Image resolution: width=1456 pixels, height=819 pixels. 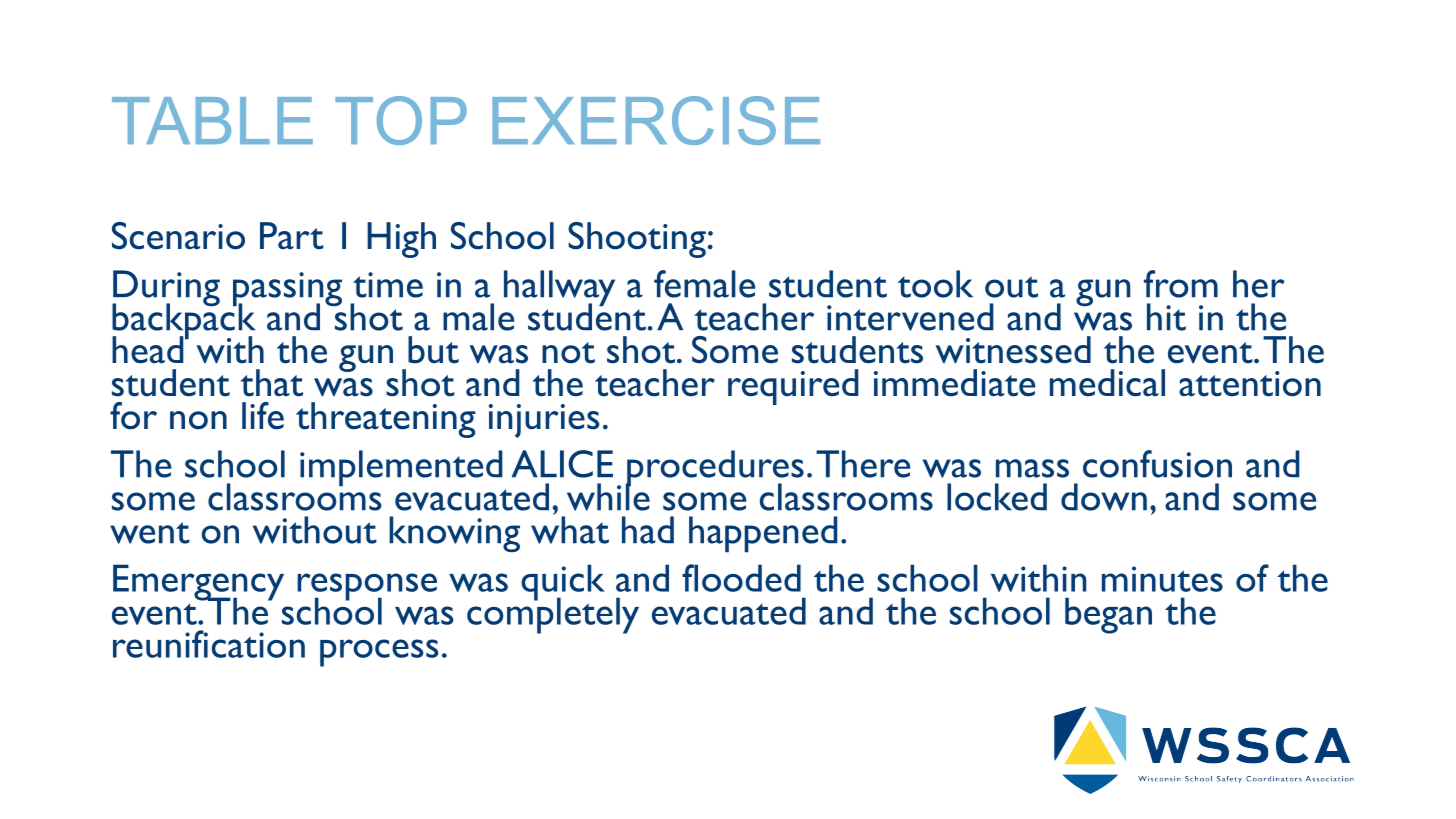 I want to click on took, so click(x=935, y=284).
